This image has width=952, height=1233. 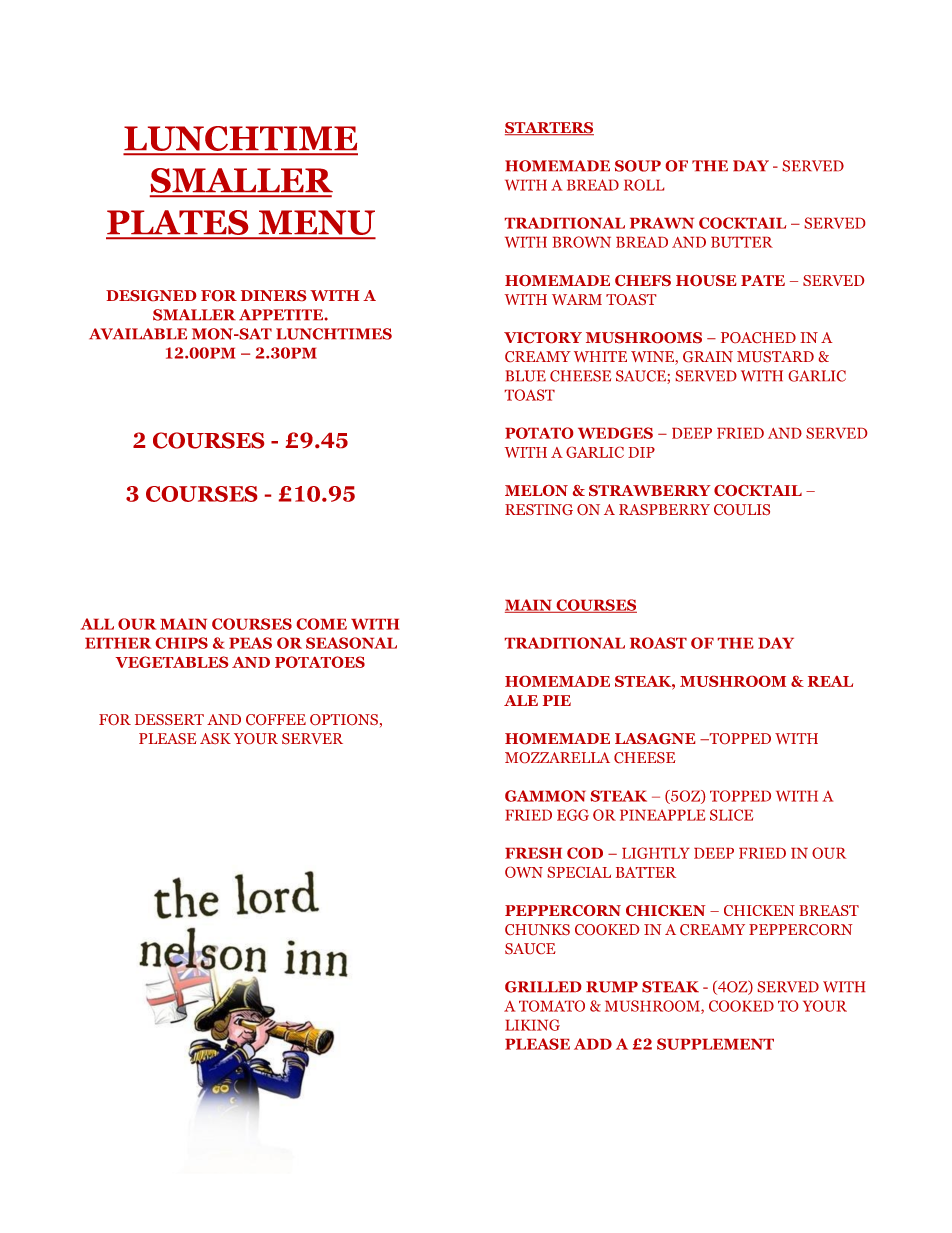 I want to click on GRILLED, so click(x=543, y=987).
